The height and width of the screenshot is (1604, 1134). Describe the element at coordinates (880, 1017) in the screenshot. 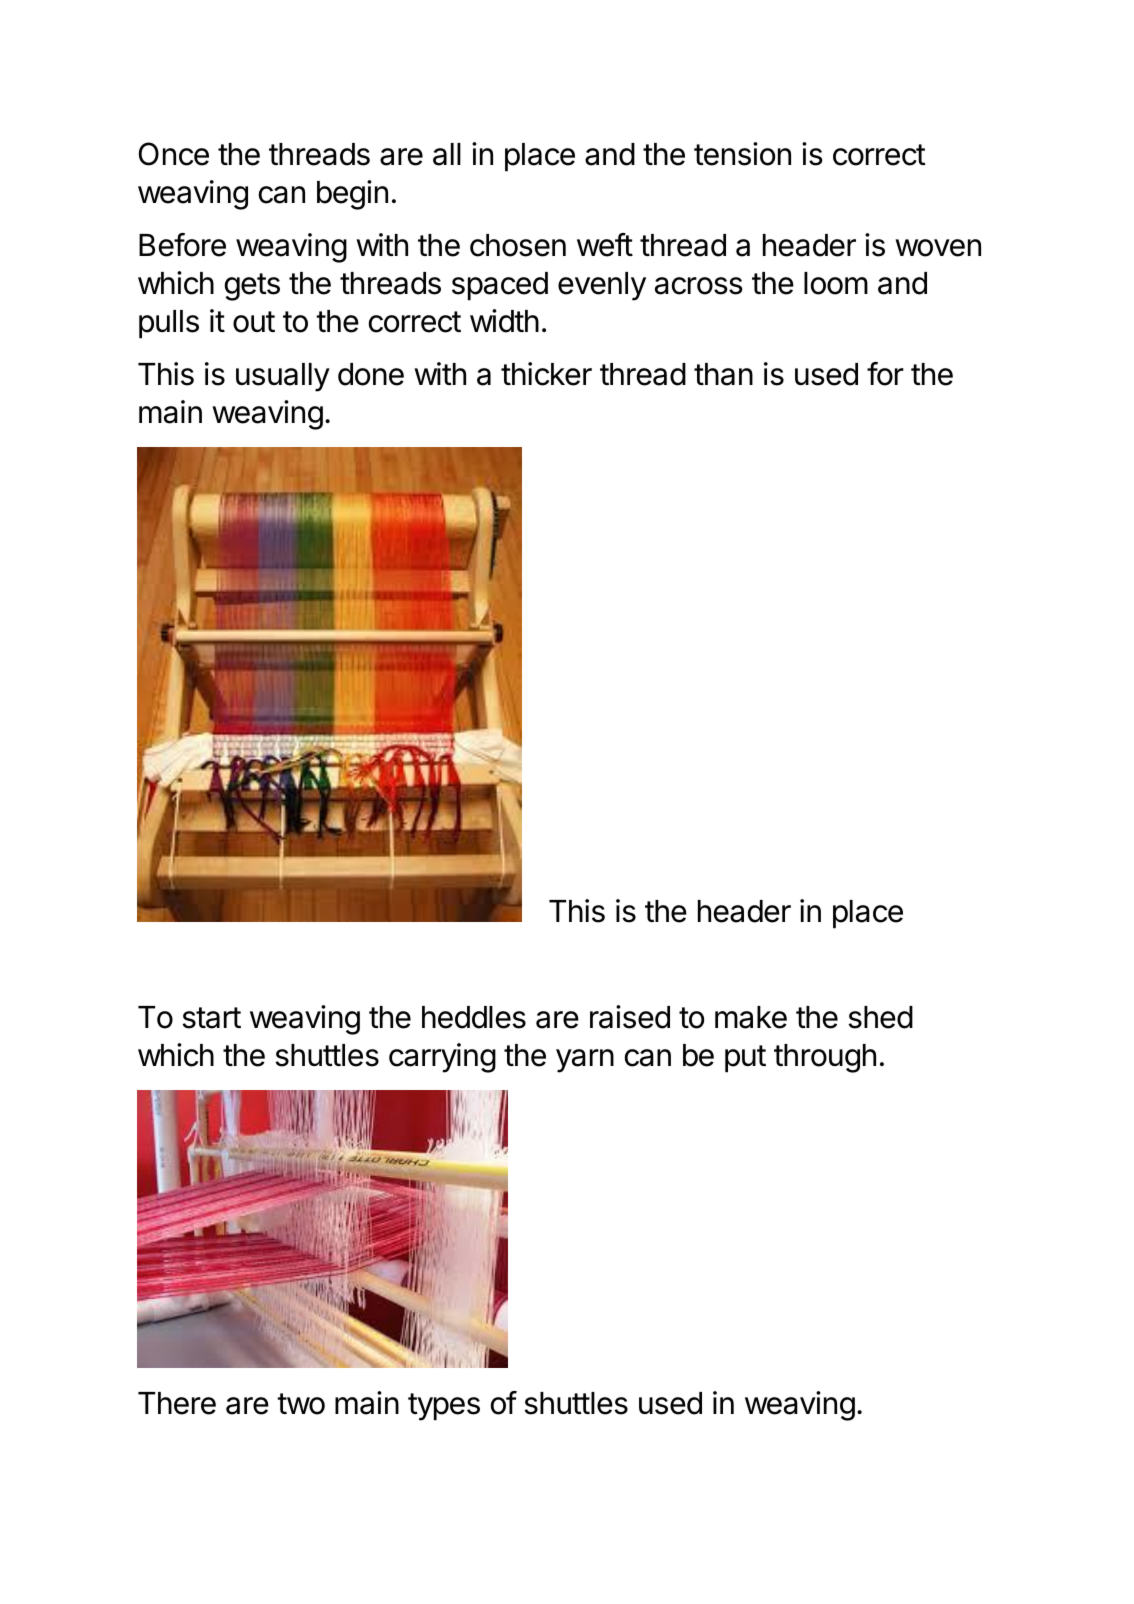

I see `shed` at that location.
